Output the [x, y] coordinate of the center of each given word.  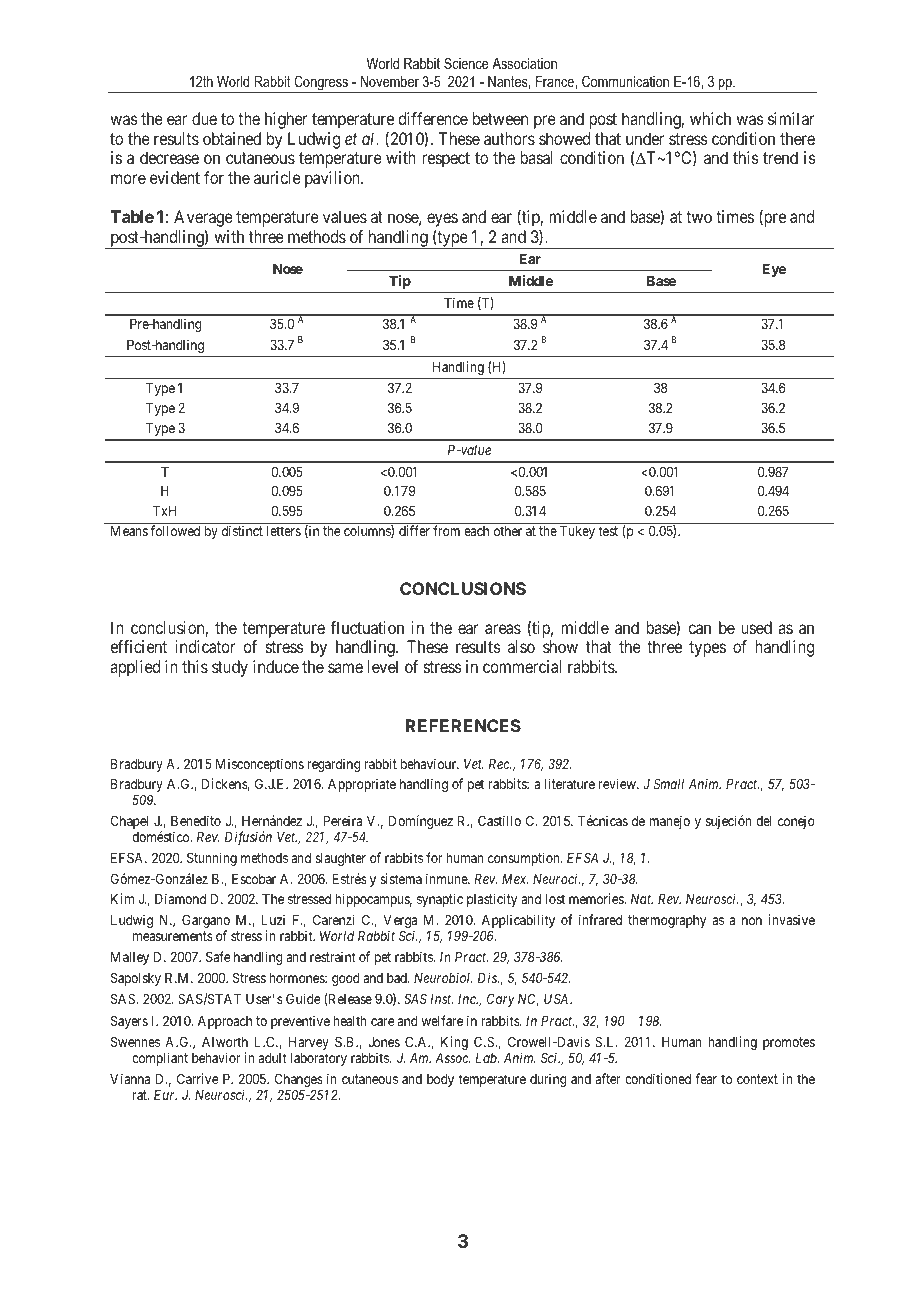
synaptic [440, 900]
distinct [242, 530]
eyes [442, 220]
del [764, 821]
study [230, 668]
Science [466, 63]
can [699, 629]
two [699, 217]
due [204, 118]
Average [203, 220]
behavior [216, 1057]
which [710, 118]
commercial [522, 666]
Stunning [212, 859]
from [446, 530]
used [756, 627]
